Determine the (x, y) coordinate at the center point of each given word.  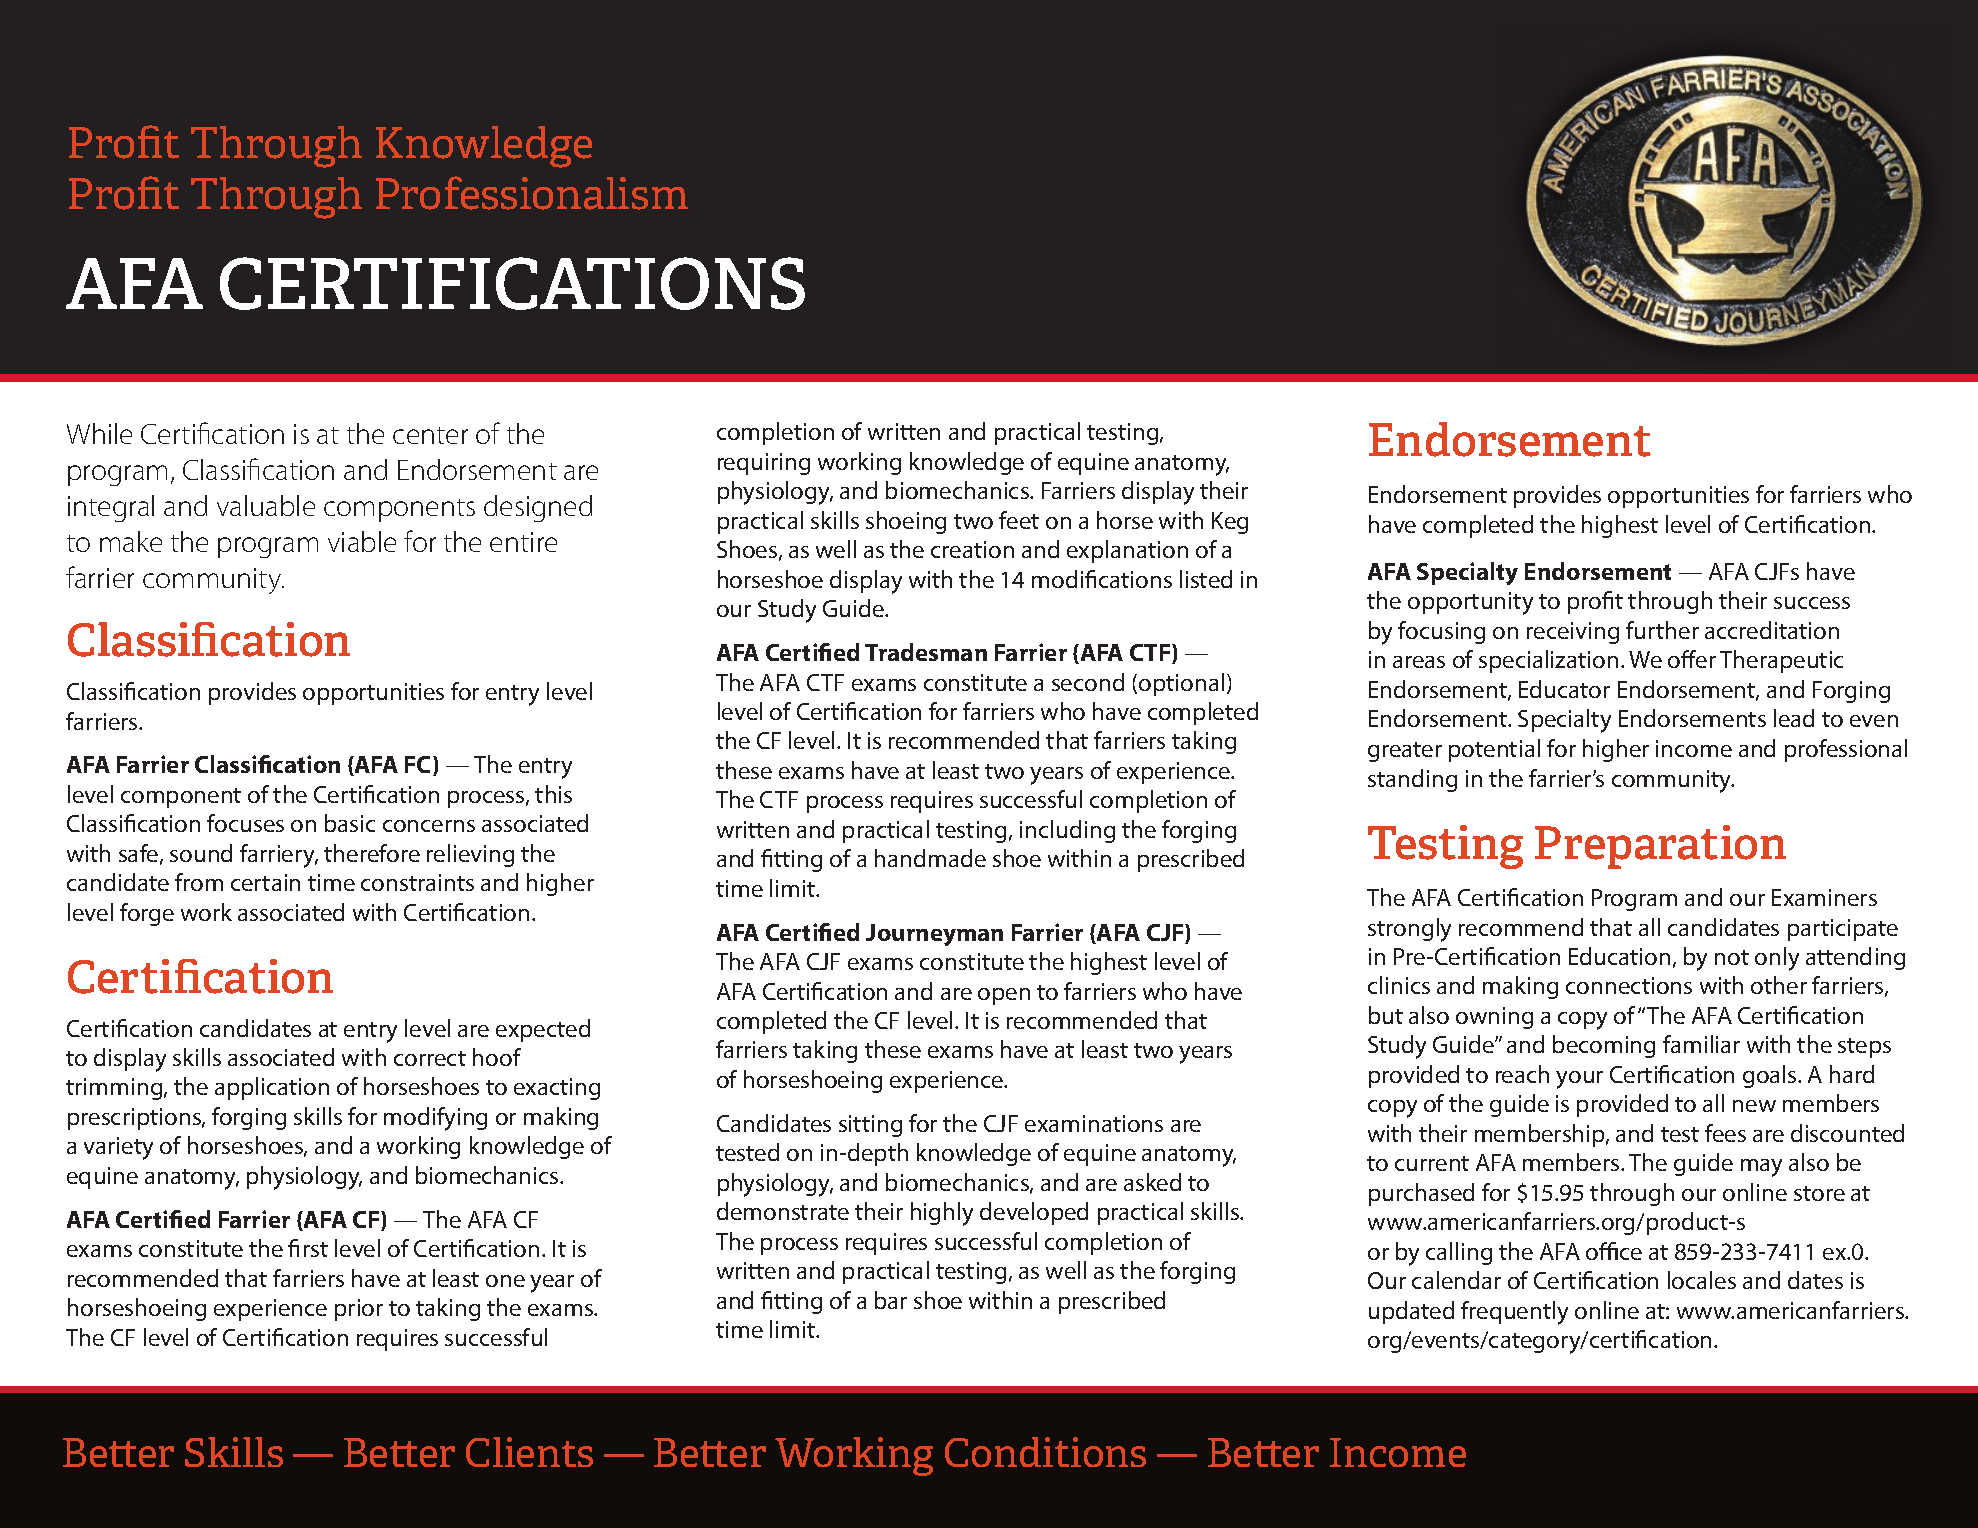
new (1754, 1106)
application (272, 1088)
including (1067, 831)
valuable (266, 505)
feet (1019, 520)
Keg (1230, 523)
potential (1494, 750)
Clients (529, 1452)
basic (350, 823)
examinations (1094, 1123)
